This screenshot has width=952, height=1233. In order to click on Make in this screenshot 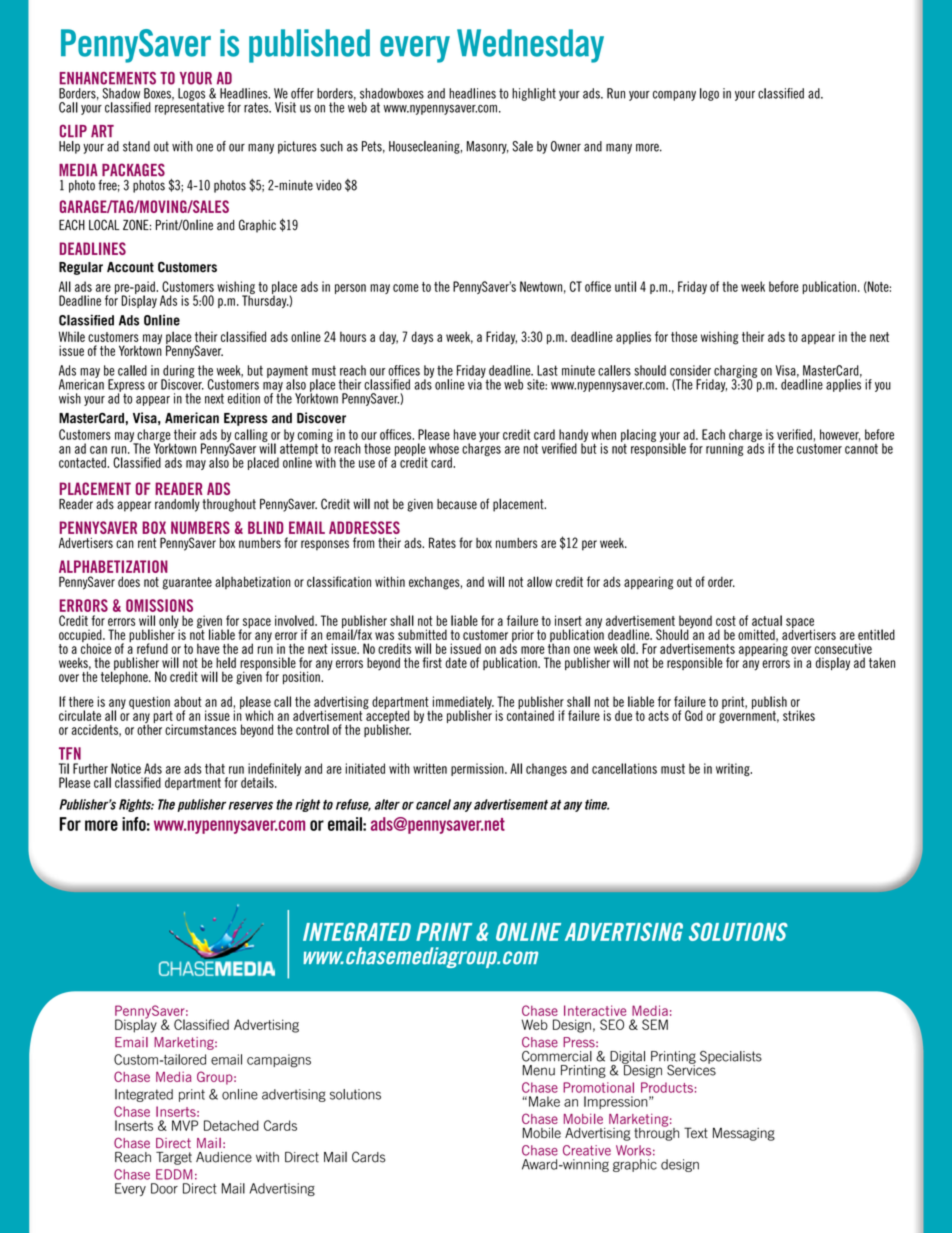, I will do `click(544, 1101)`.
